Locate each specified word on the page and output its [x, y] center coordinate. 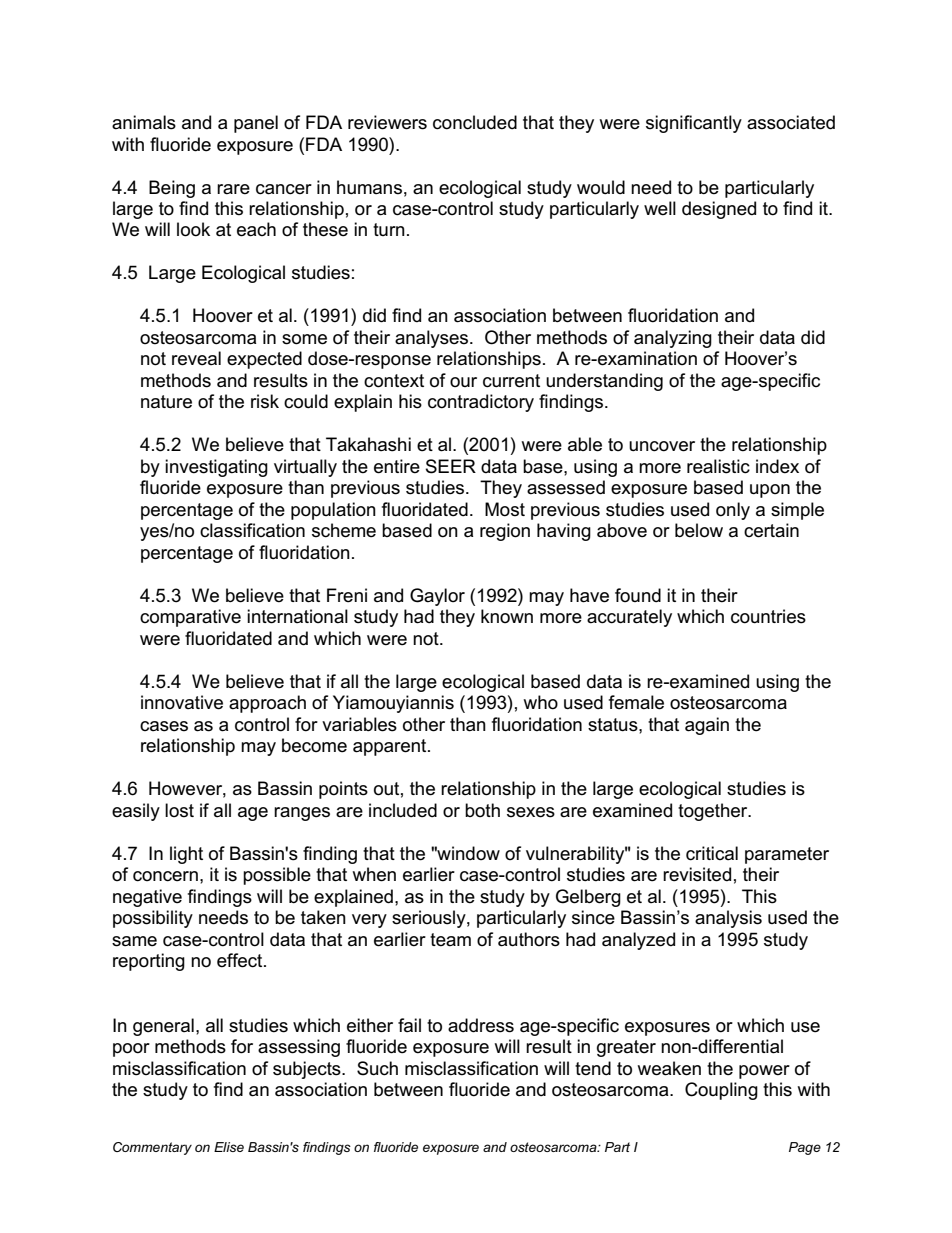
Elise [229, 1147]
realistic [718, 466]
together [714, 812]
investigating [216, 468]
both [482, 810]
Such [377, 1068]
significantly [694, 124]
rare [233, 189]
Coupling [721, 1091]
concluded [475, 122]
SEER [451, 466]
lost [179, 810]
